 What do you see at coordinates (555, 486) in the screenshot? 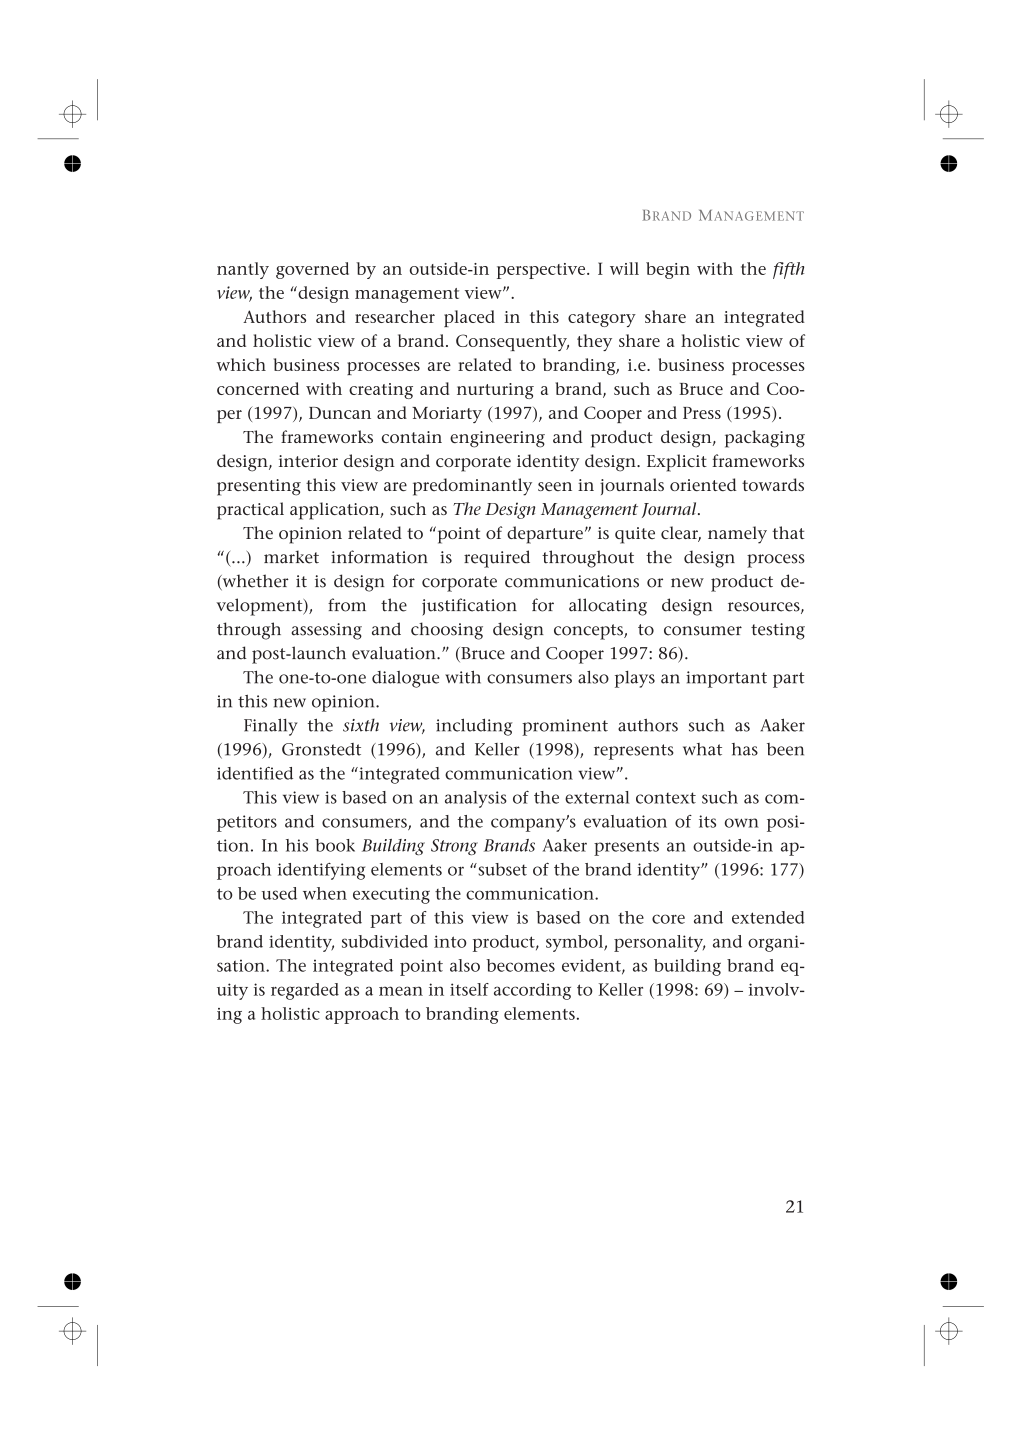
I see `seen` at bounding box center [555, 486].
